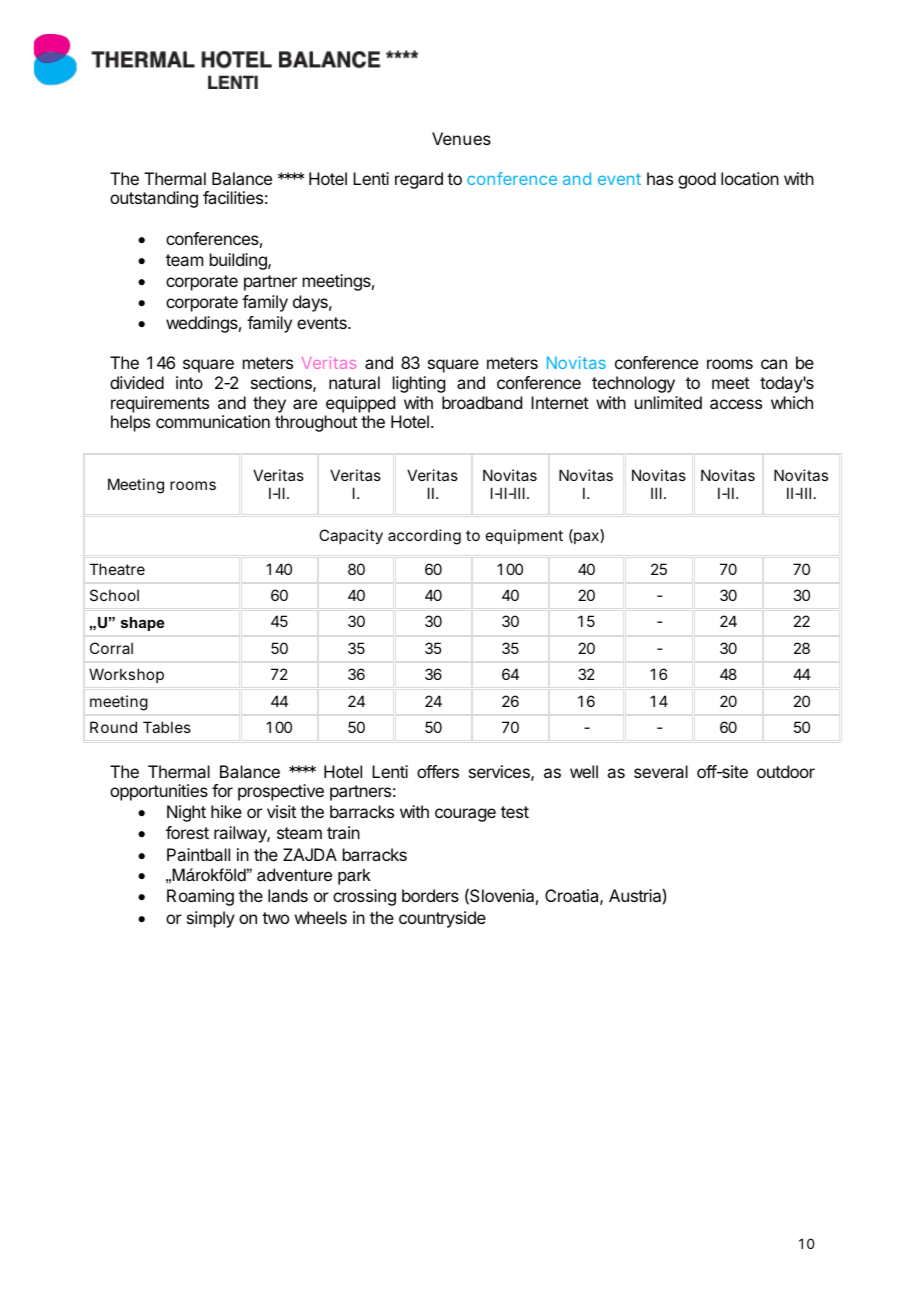  What do you see at coordinates (142, 624) in the screenshot?
I see `shape` at bounding box center [142, 624].
